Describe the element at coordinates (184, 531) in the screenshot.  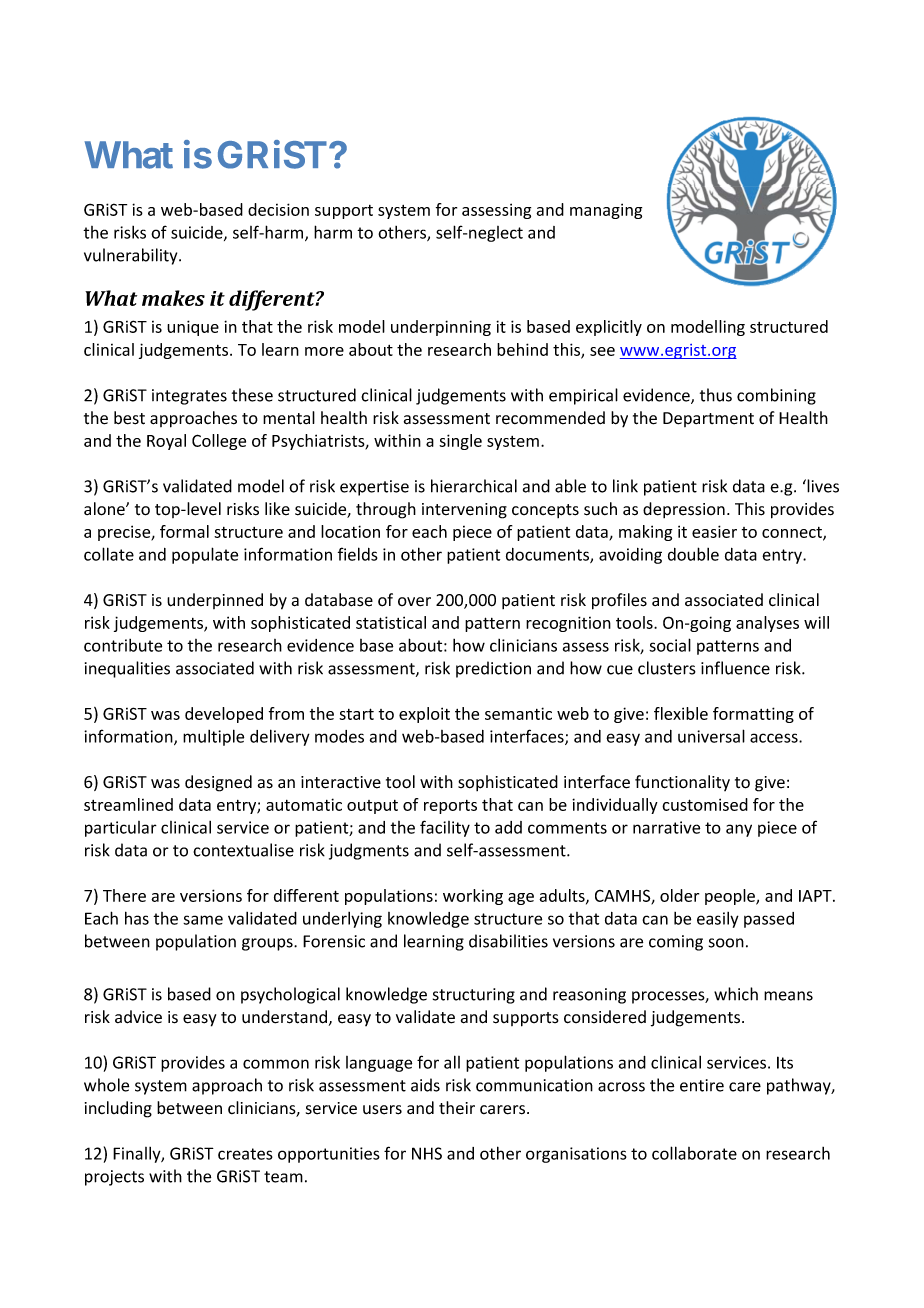
I see `formal` at that location.
